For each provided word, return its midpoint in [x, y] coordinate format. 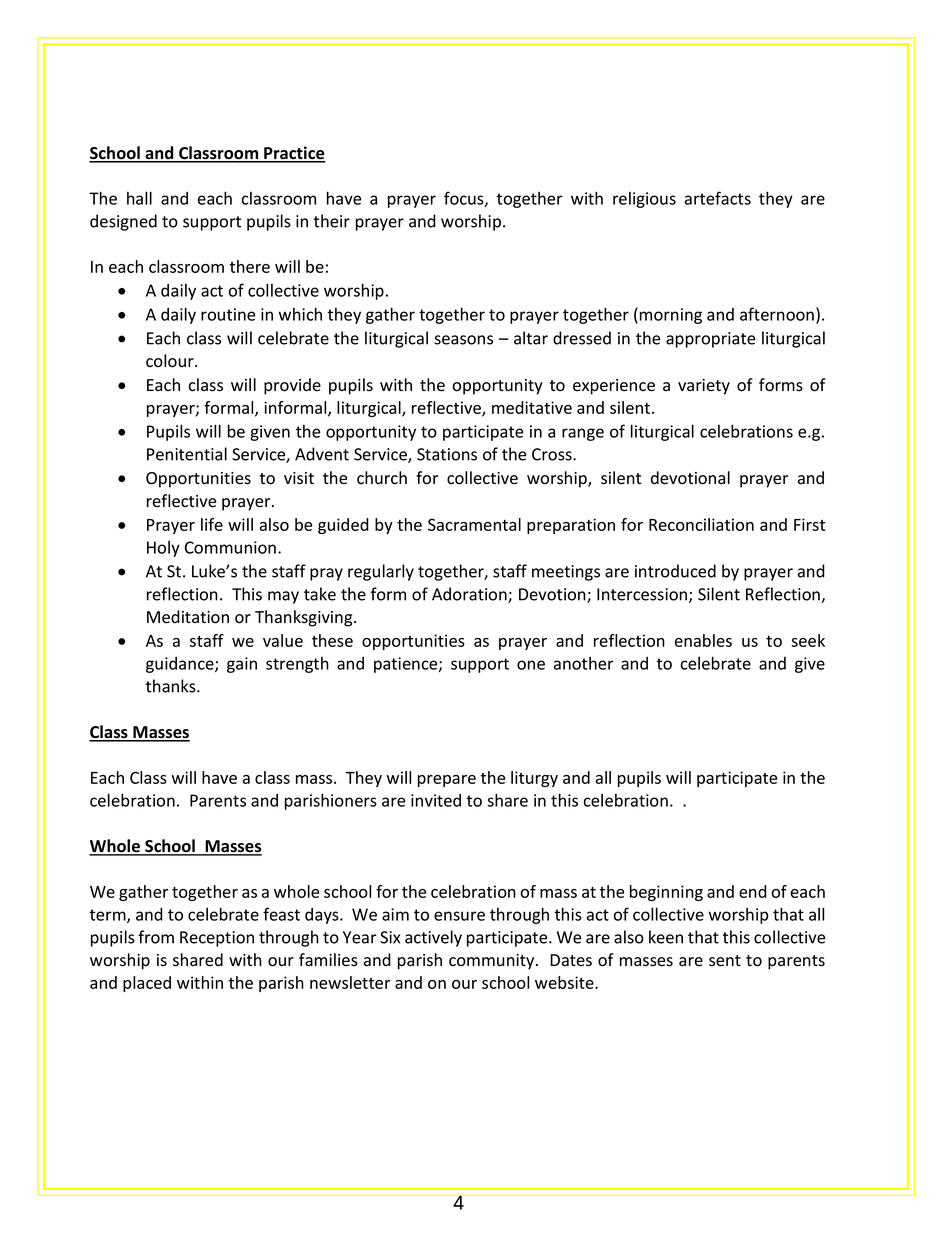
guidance [181, 665]
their [332, 221]
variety [704, 387]
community [493, 962]
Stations [447, 454]
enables [703, 640]
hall [139, 198]
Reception [217, 939]
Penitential [187, 454]
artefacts [718, 198]
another [584, 663]
